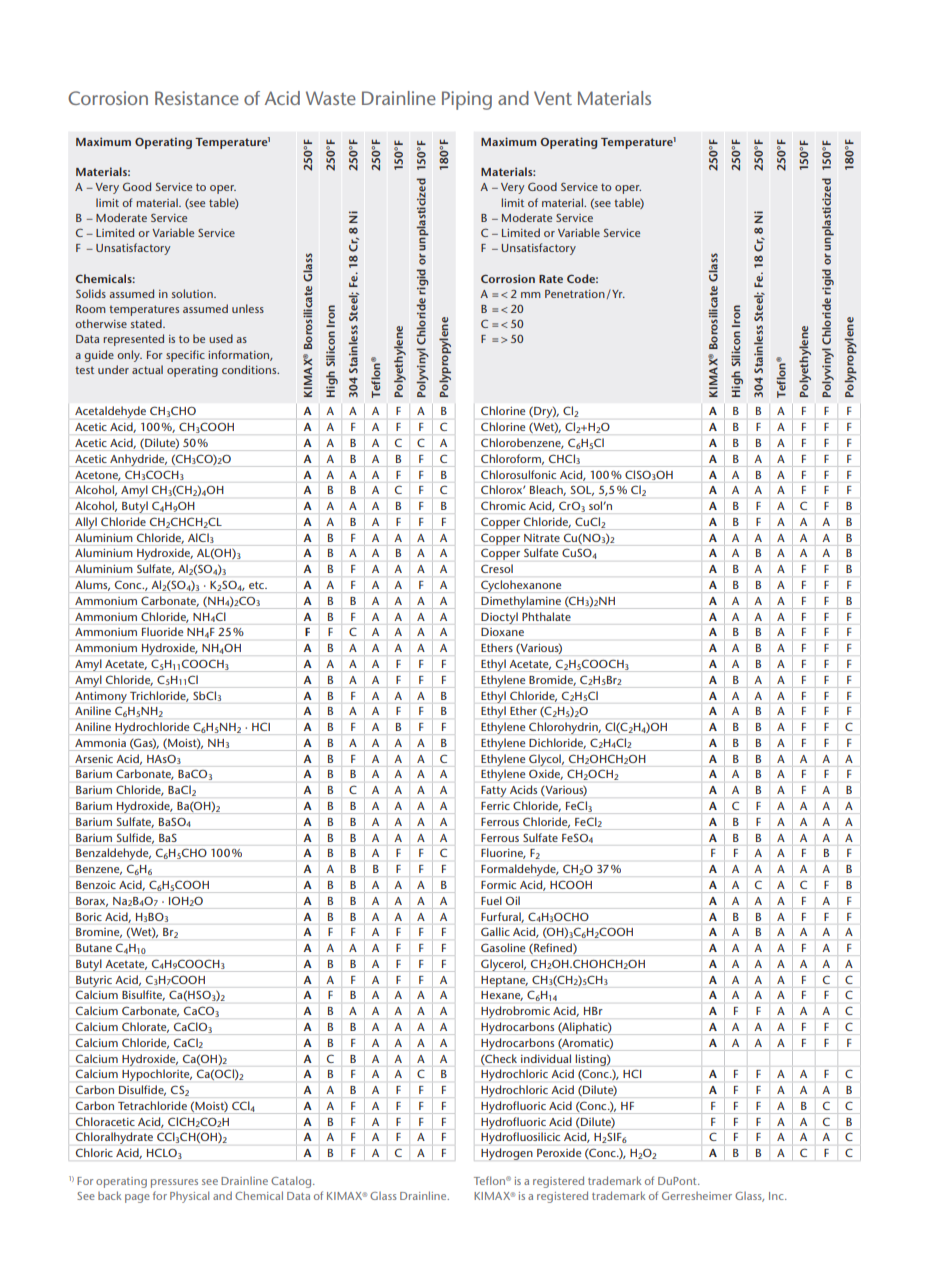 This screenshot has width=952, height=1270. Describe the element at coordinates (467, 100) in the screenshot. I see `Piping` at that location.
